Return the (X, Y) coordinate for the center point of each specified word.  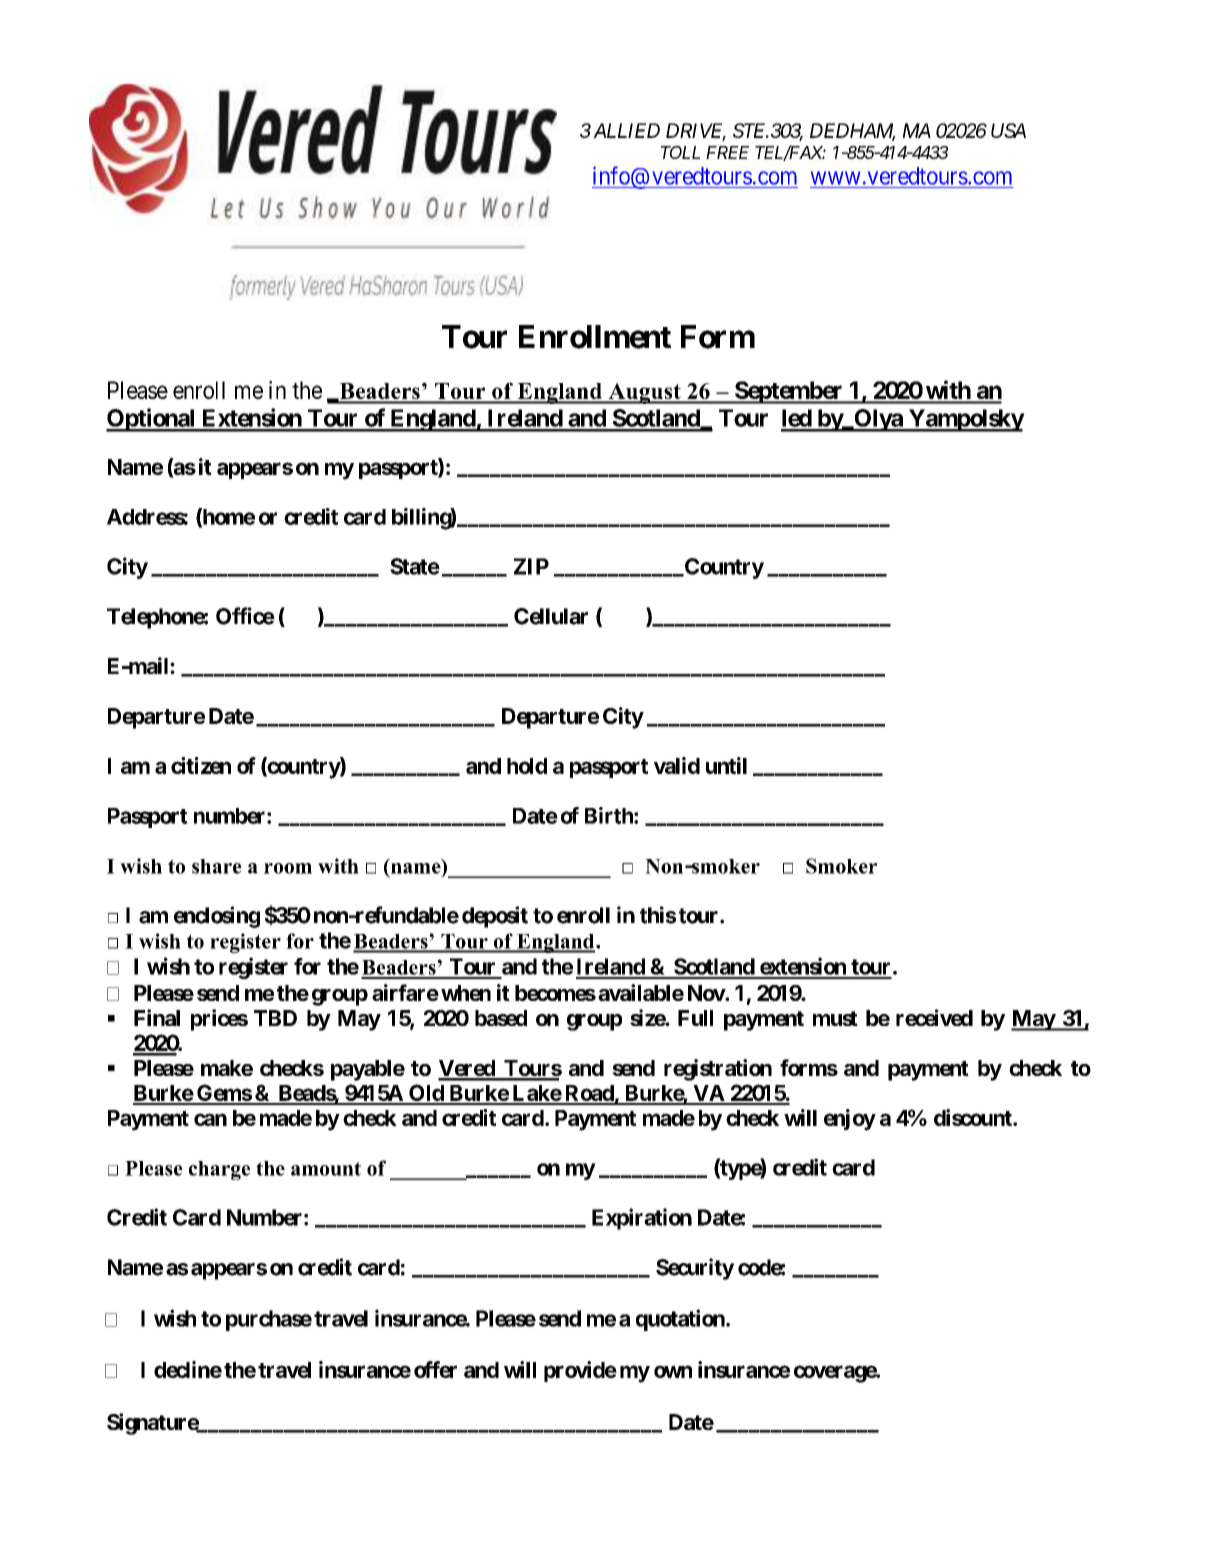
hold (527, 766)
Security (695, 1269)
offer (435, 1369)
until (726, 765)
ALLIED (626, 130)
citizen (201, 765)
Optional (152, 420)
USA (1008, 130)
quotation (681, 1320)
